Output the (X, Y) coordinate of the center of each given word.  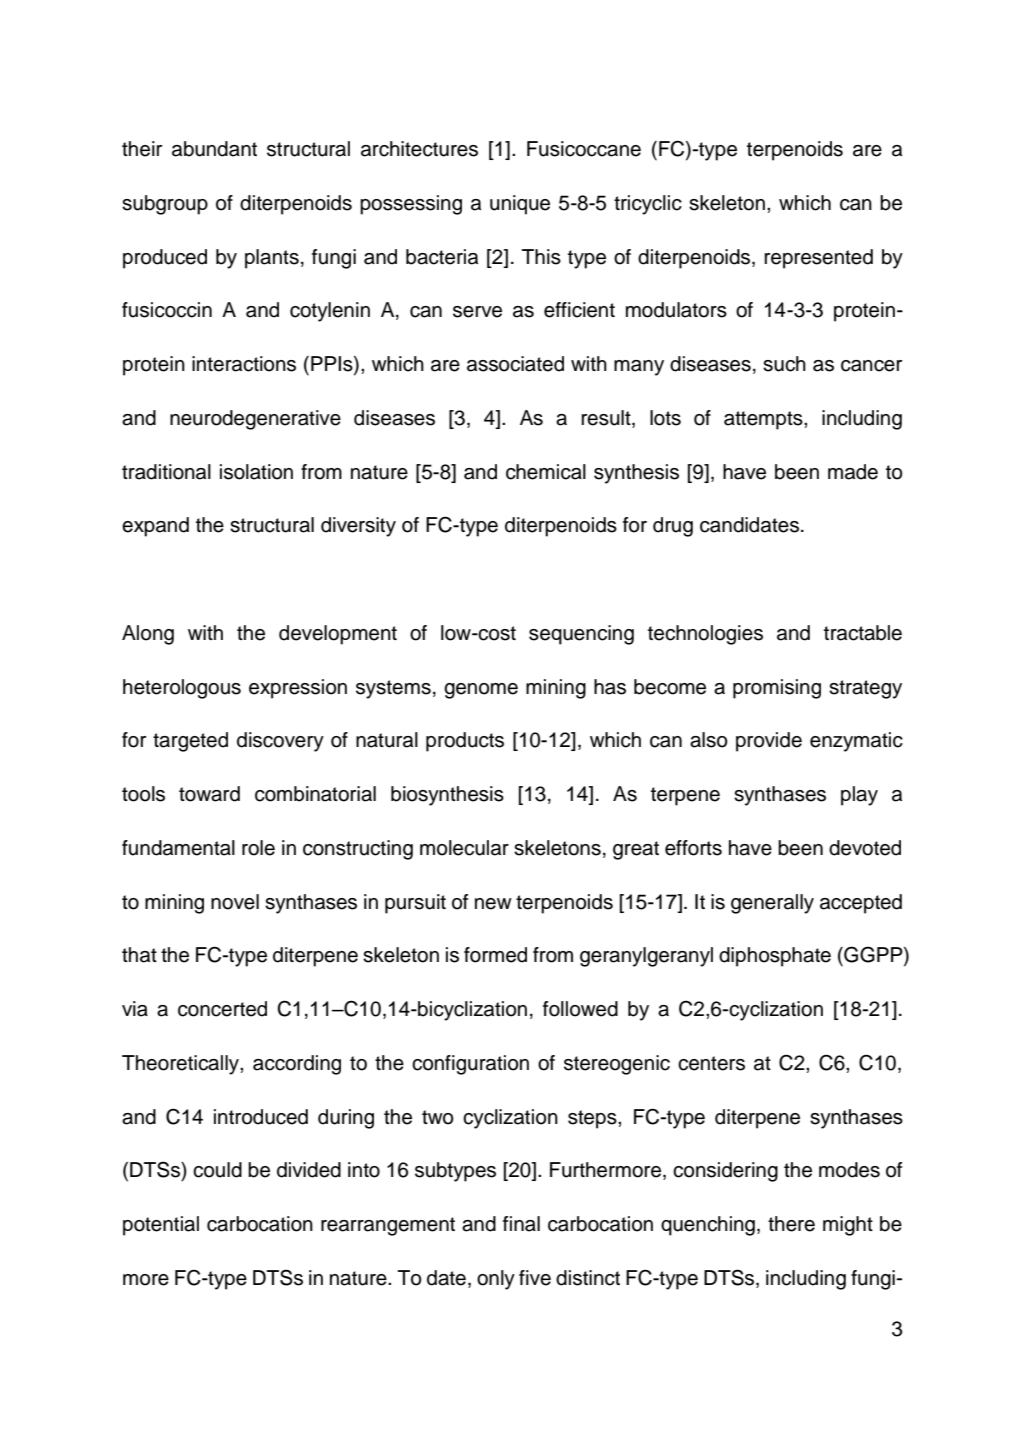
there (791, 1224)
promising (777, 689)
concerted (222, 1009)
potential (161, 1226)
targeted (190, 742)
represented (818, 259)
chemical (546, 472)
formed (495, 955)
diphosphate (775, 957)
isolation (256, 472)
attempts (764, 420)
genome (481, 691)
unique (520, 205)
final (521, 1224)
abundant (214, 149)
